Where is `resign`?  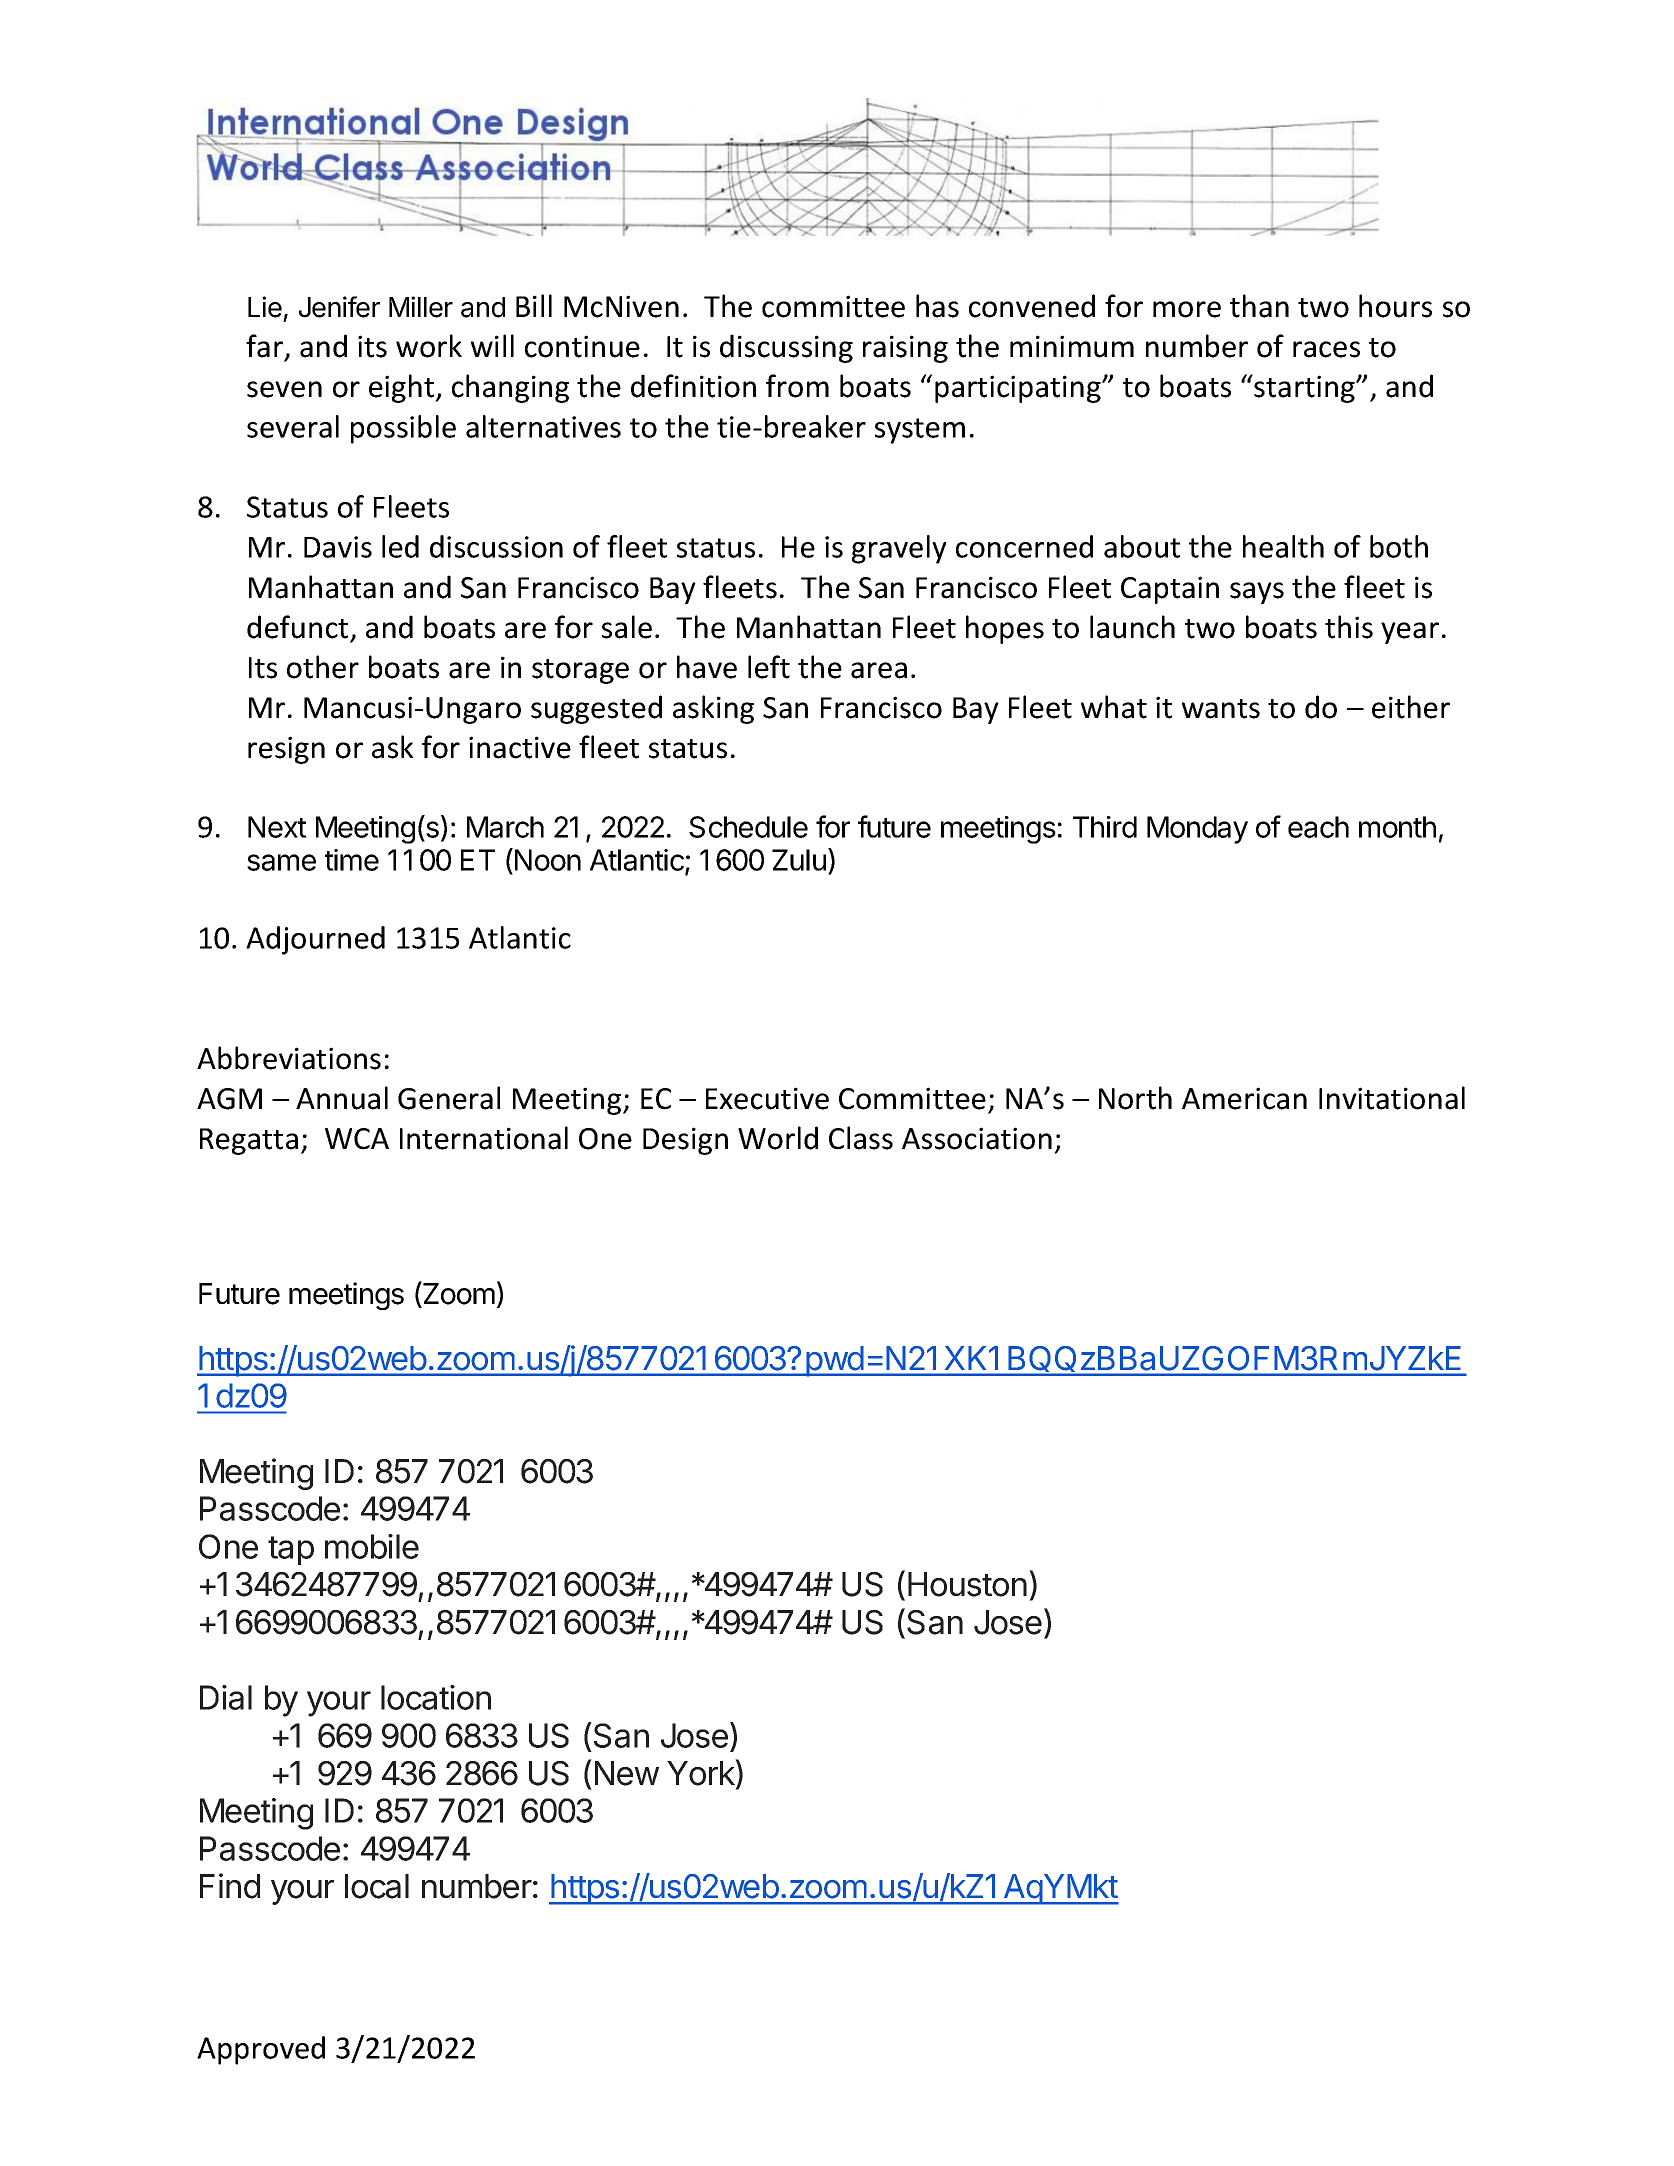
resign is located at coordinates (286, 750).
